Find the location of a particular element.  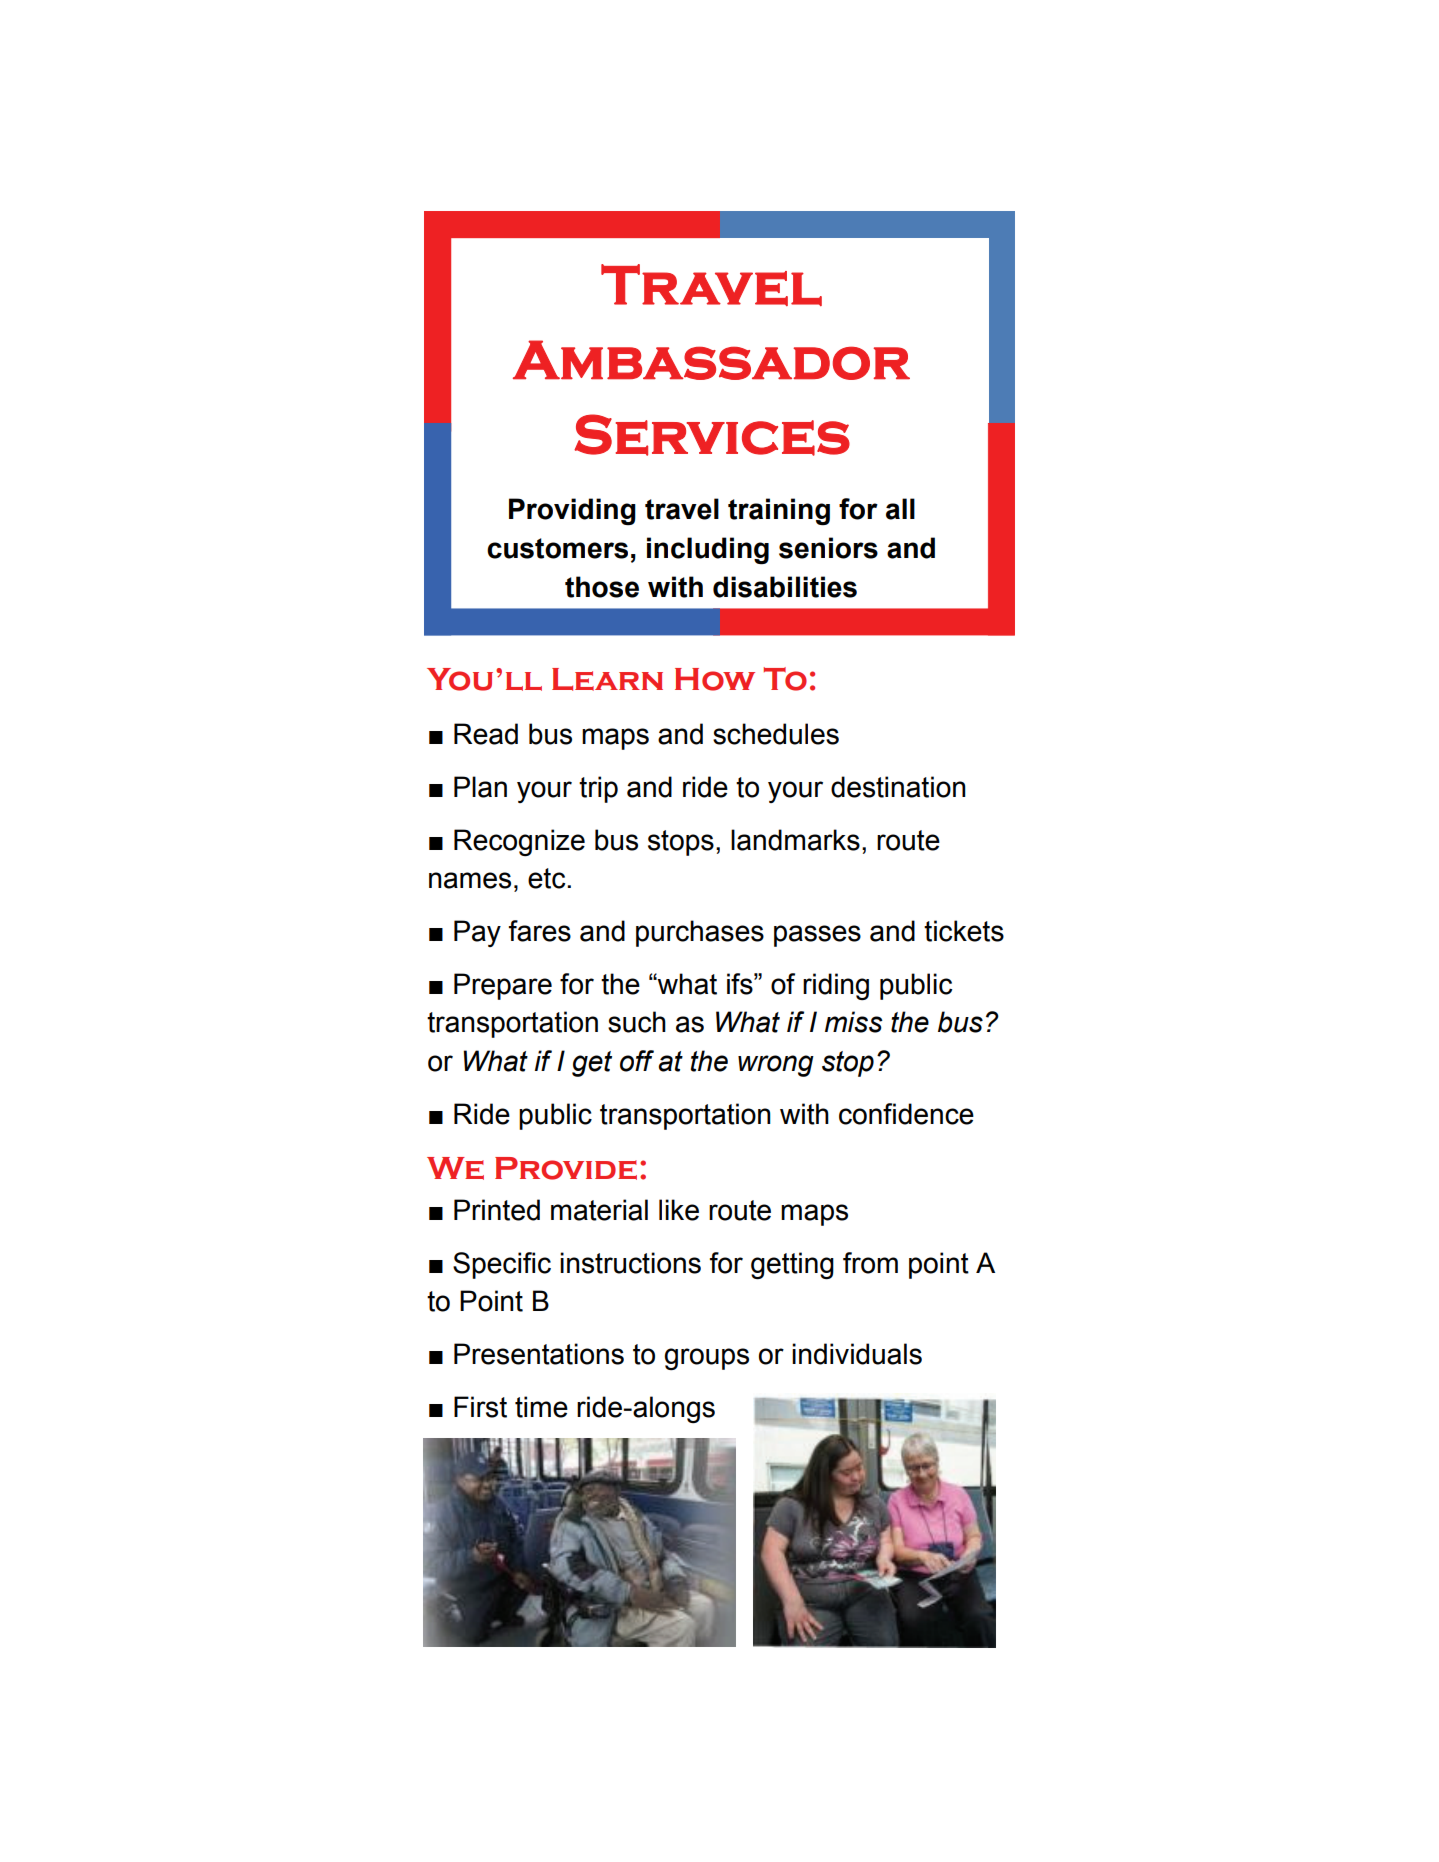

Ambassador is located at coordinates (711, 360).
